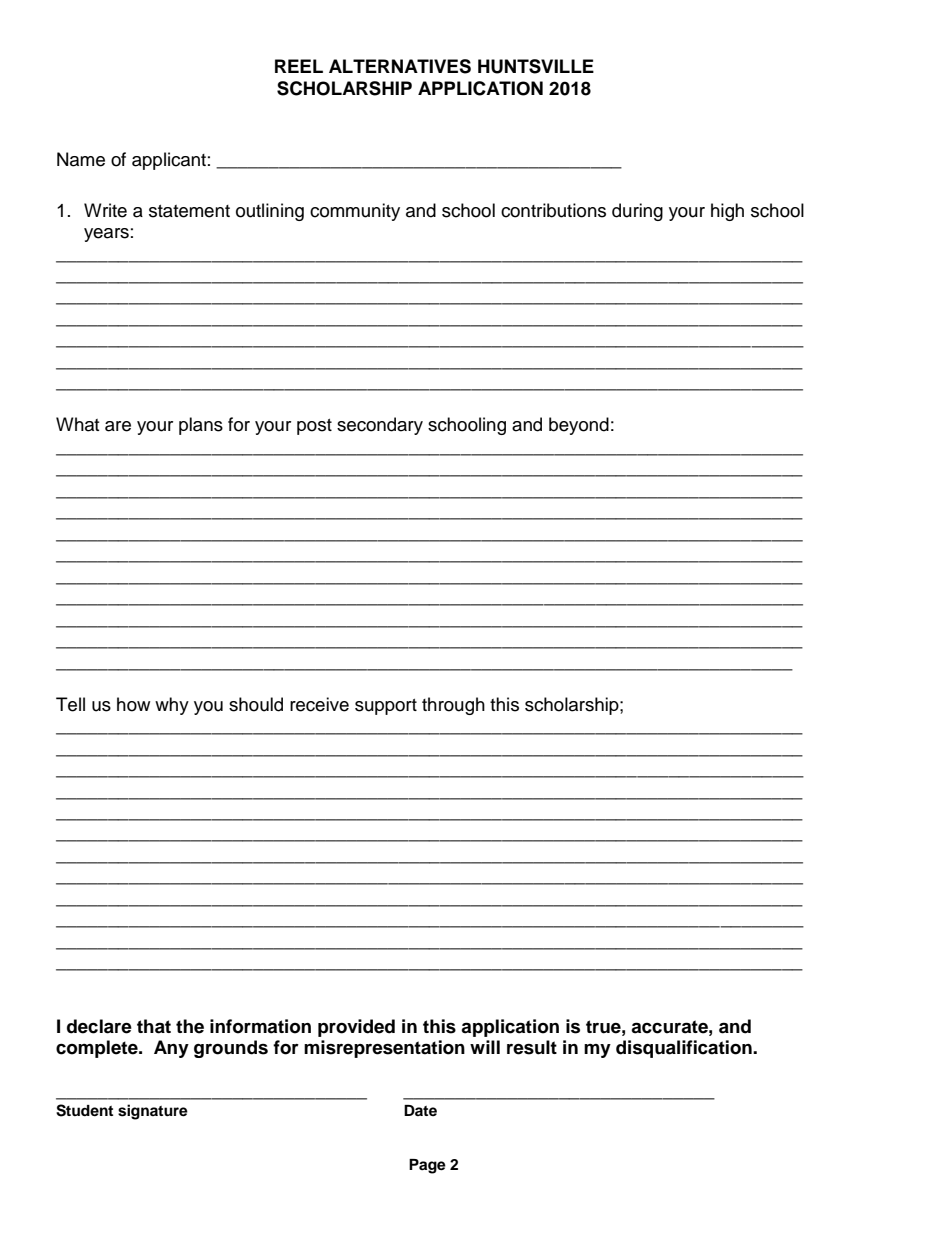 The width and height of the screenshot is (952, 1233). I want to click on HUNTSVILLE, so click(536, 66).
